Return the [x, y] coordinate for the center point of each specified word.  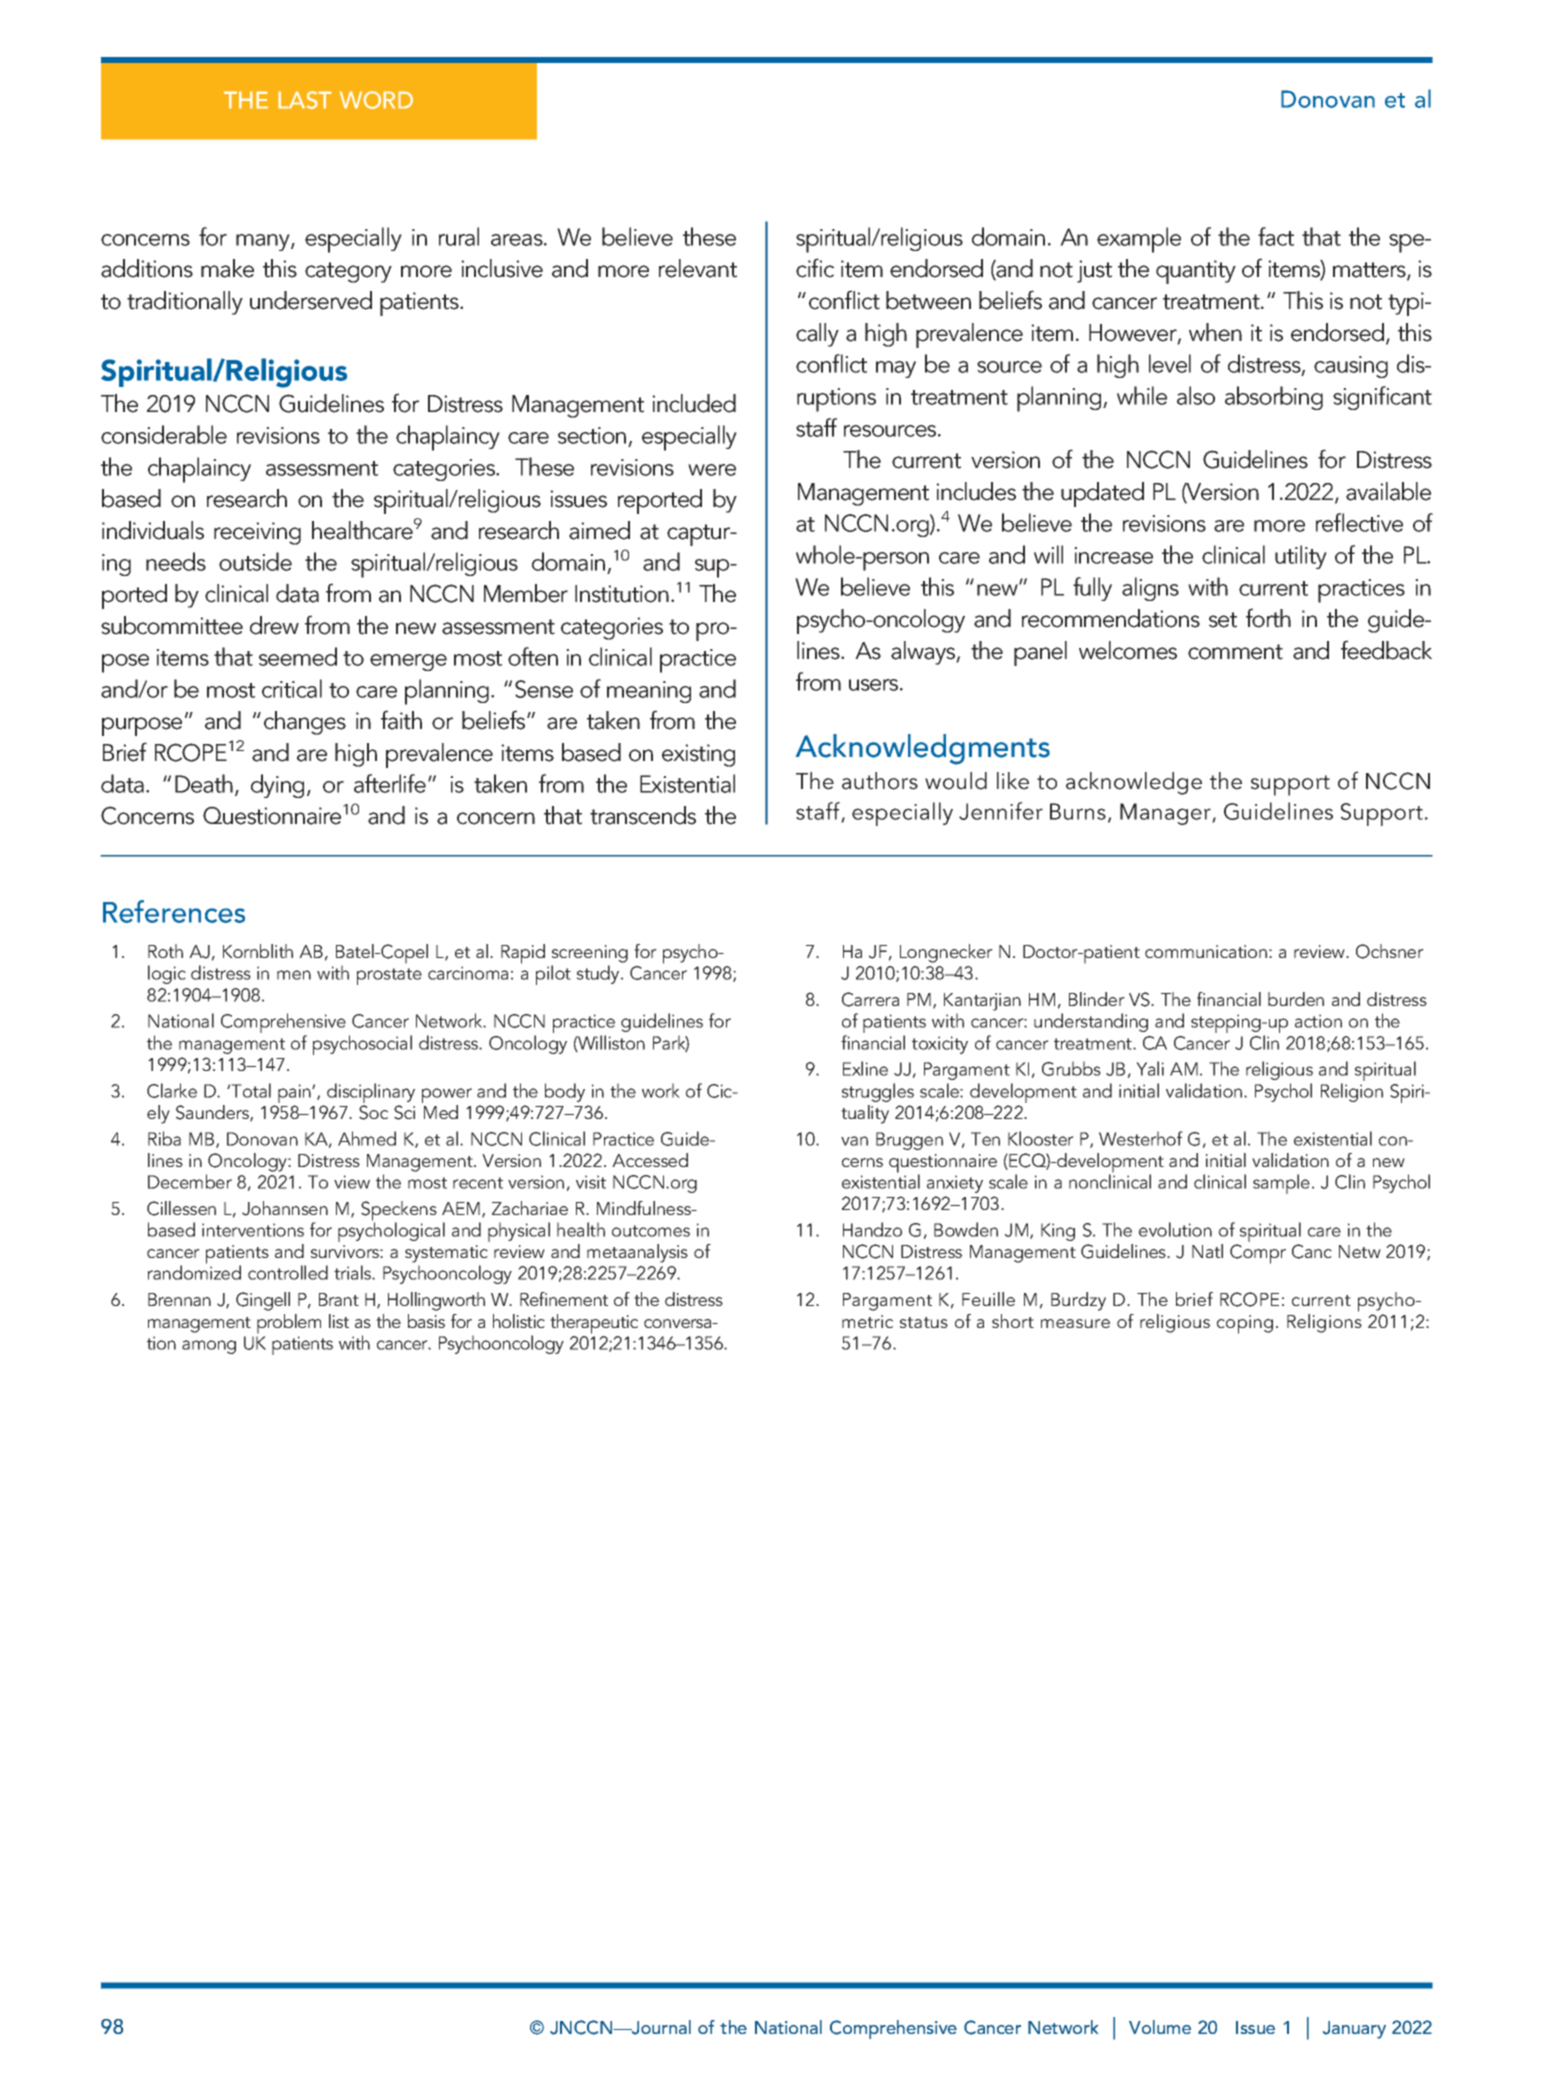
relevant [698, 268]
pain [295, 1093]
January [1354, 2030]
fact [1276, 236]
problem [289, 1324]
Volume [1160, 2027]
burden [1296, 999]
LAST [305, 100]
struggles [878, 1092]
